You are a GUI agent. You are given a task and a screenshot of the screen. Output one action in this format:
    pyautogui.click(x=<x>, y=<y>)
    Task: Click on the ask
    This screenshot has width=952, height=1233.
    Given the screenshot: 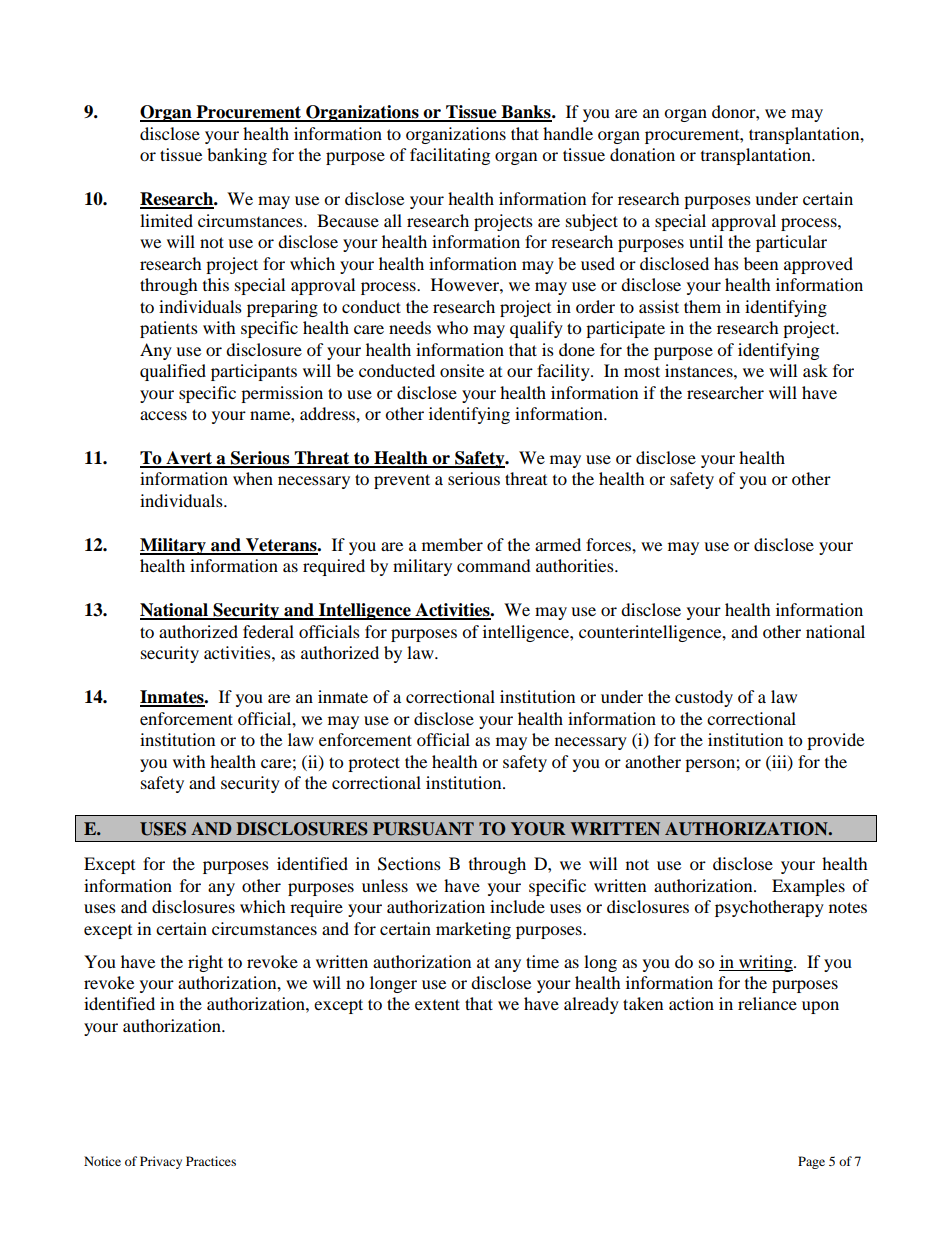 What is the action you would take?
    pyautogui.click(x=815, y=370)
